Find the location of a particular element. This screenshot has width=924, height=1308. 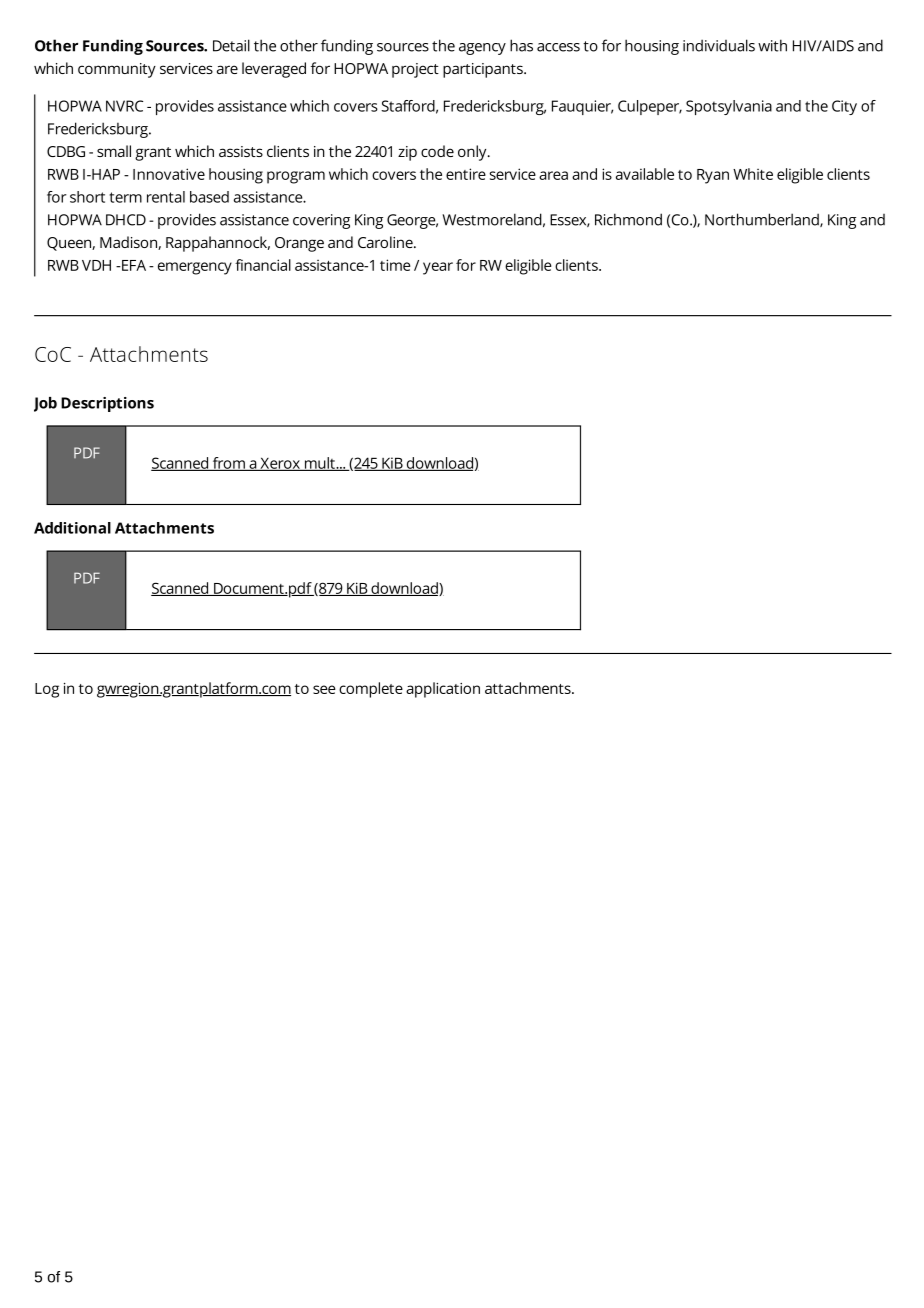

project is located at coordinates (415, 70).
